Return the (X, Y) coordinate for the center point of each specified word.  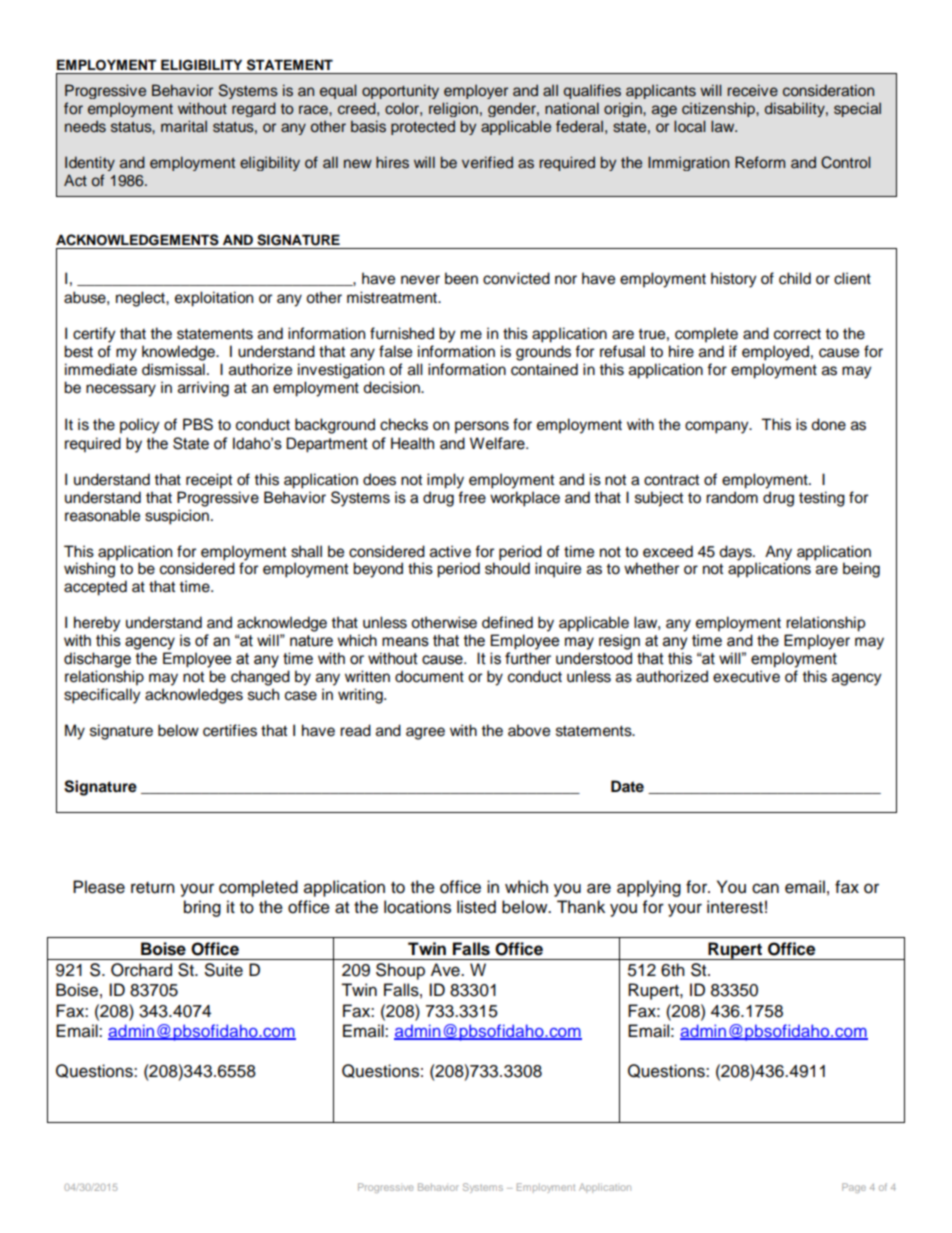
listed (476, 907)
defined (507, 622)
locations (417, 907)
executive (746, 676)
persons (482, 427)
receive (752, 90)
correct (797, 334)
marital (184, 126)
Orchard (141, 970)
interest (735, 907)
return (153, 888)
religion (453, 109)
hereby (97, 624)
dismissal (173, 369)
